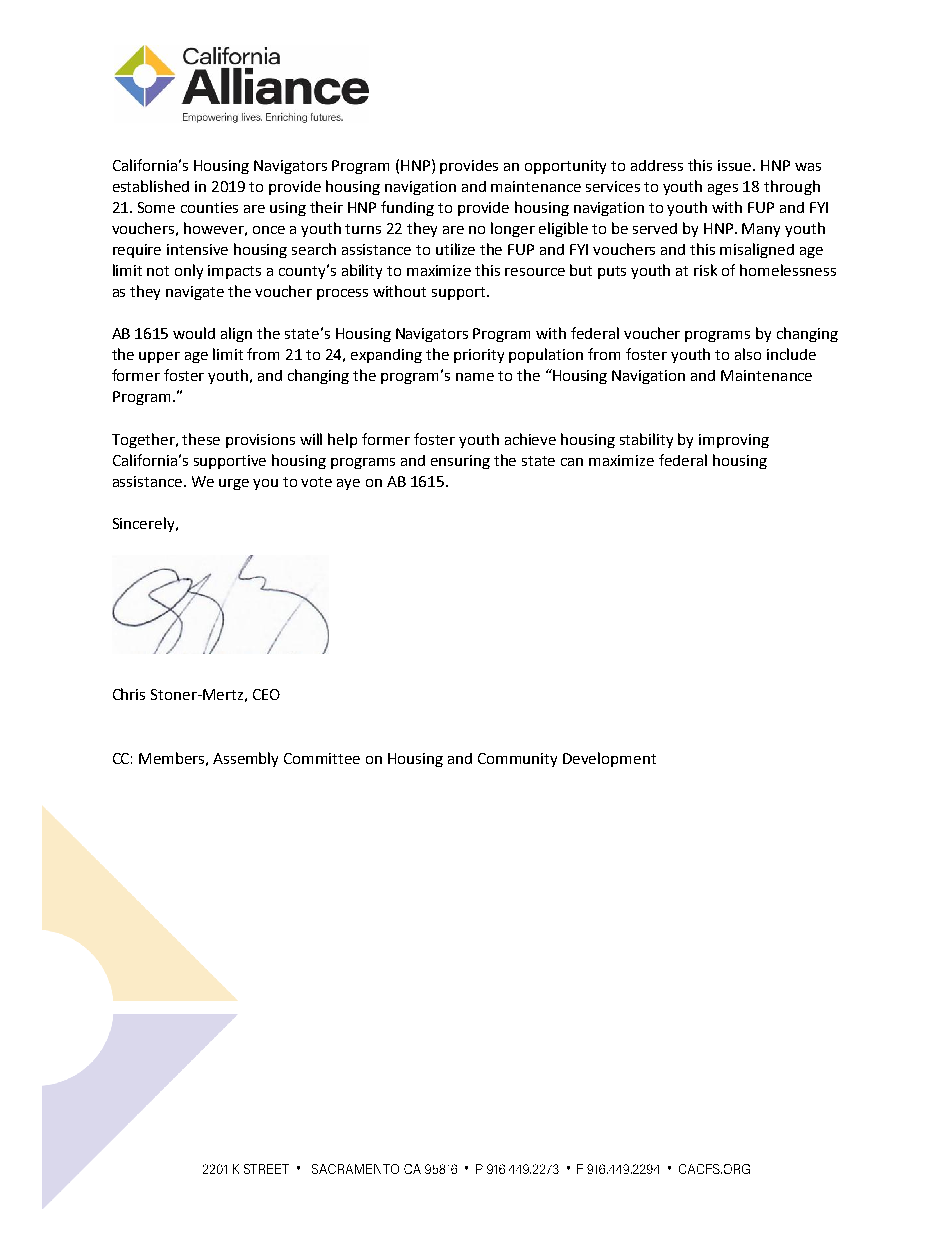  I want to click on aye, so click(348, 484).
